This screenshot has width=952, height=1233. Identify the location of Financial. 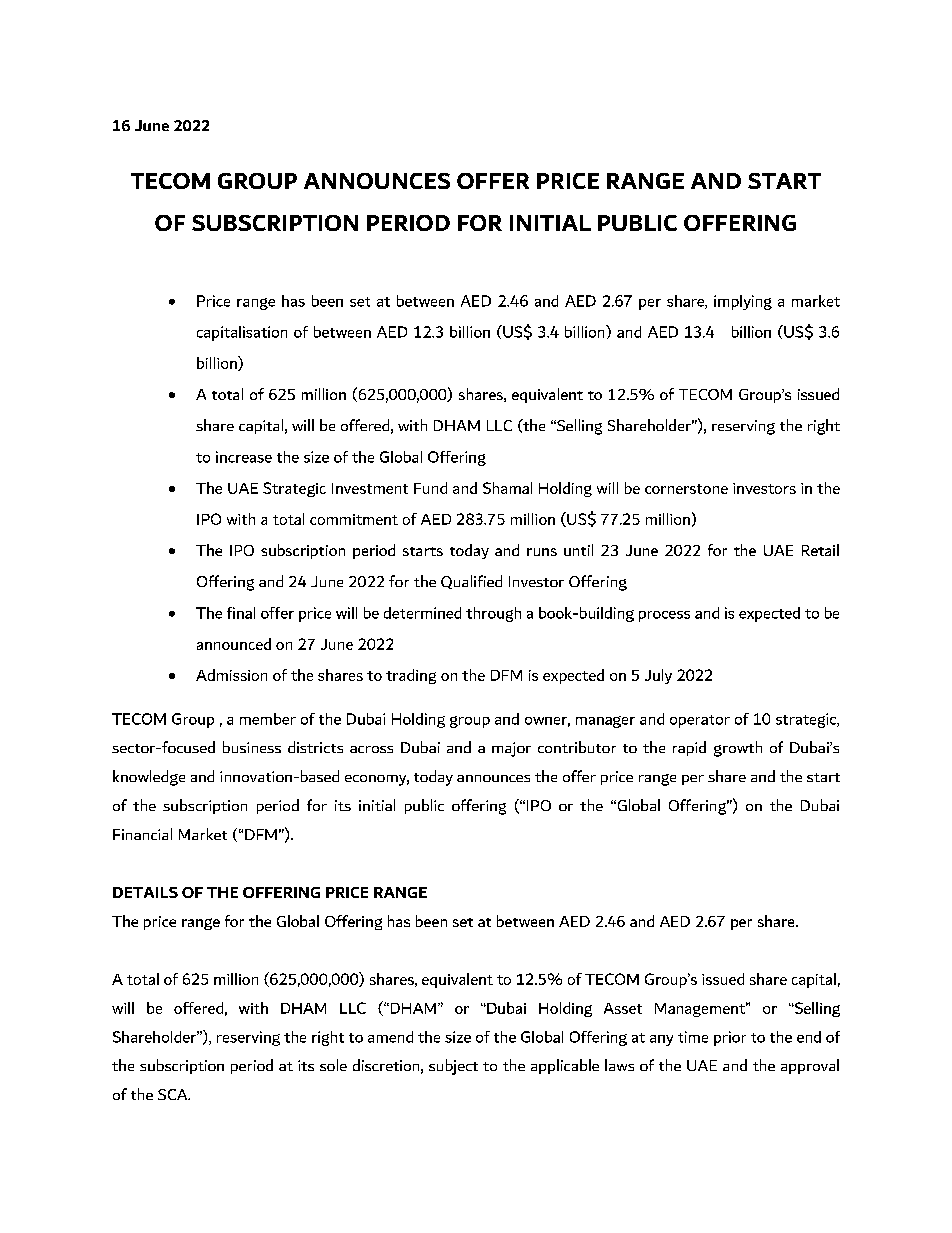
(142, 834).
